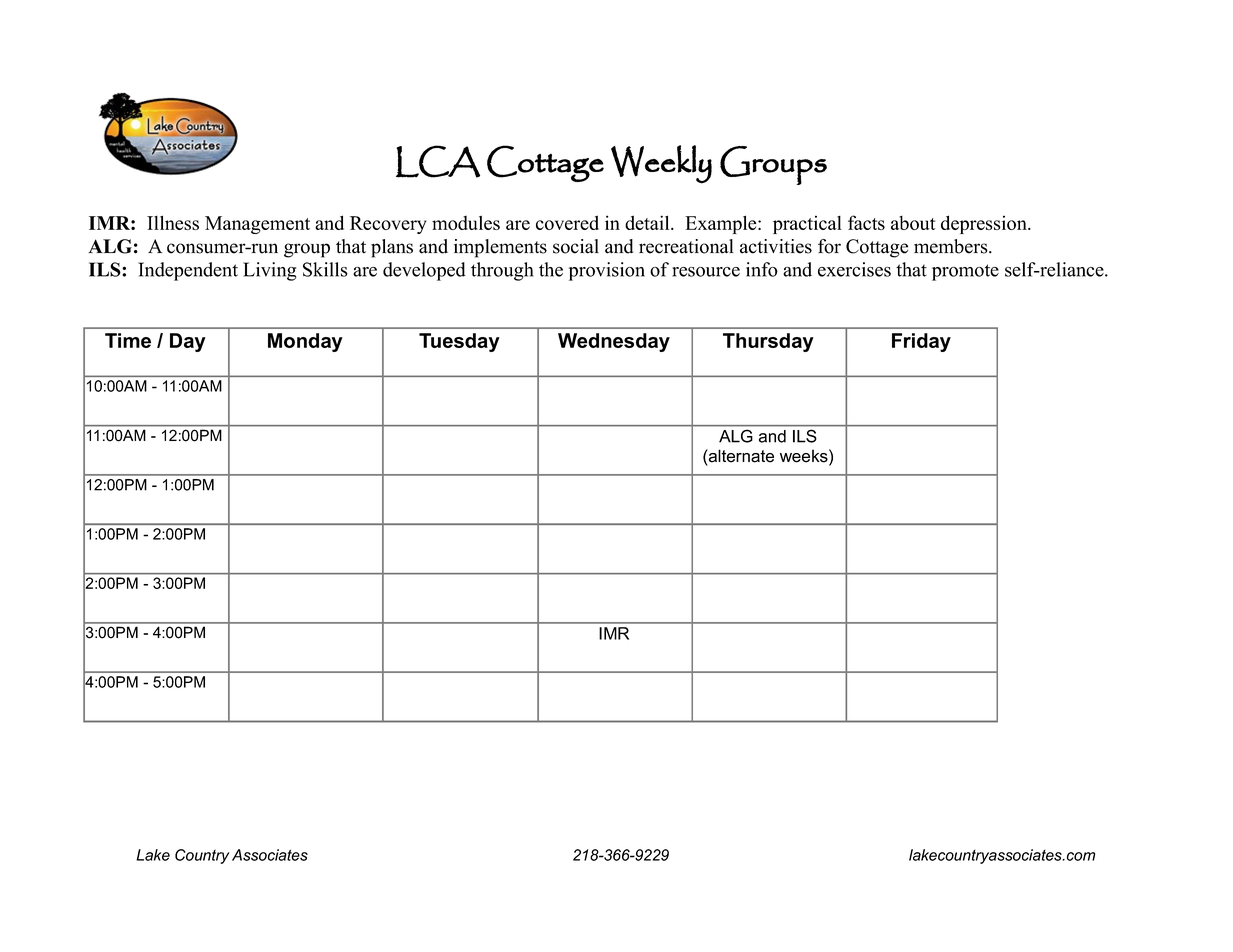 This screenshot has width=1233, height=952. What do you see at coordinates (270, 271) in the screenshot?
I see `Living` at bounding box center [270, 271].
